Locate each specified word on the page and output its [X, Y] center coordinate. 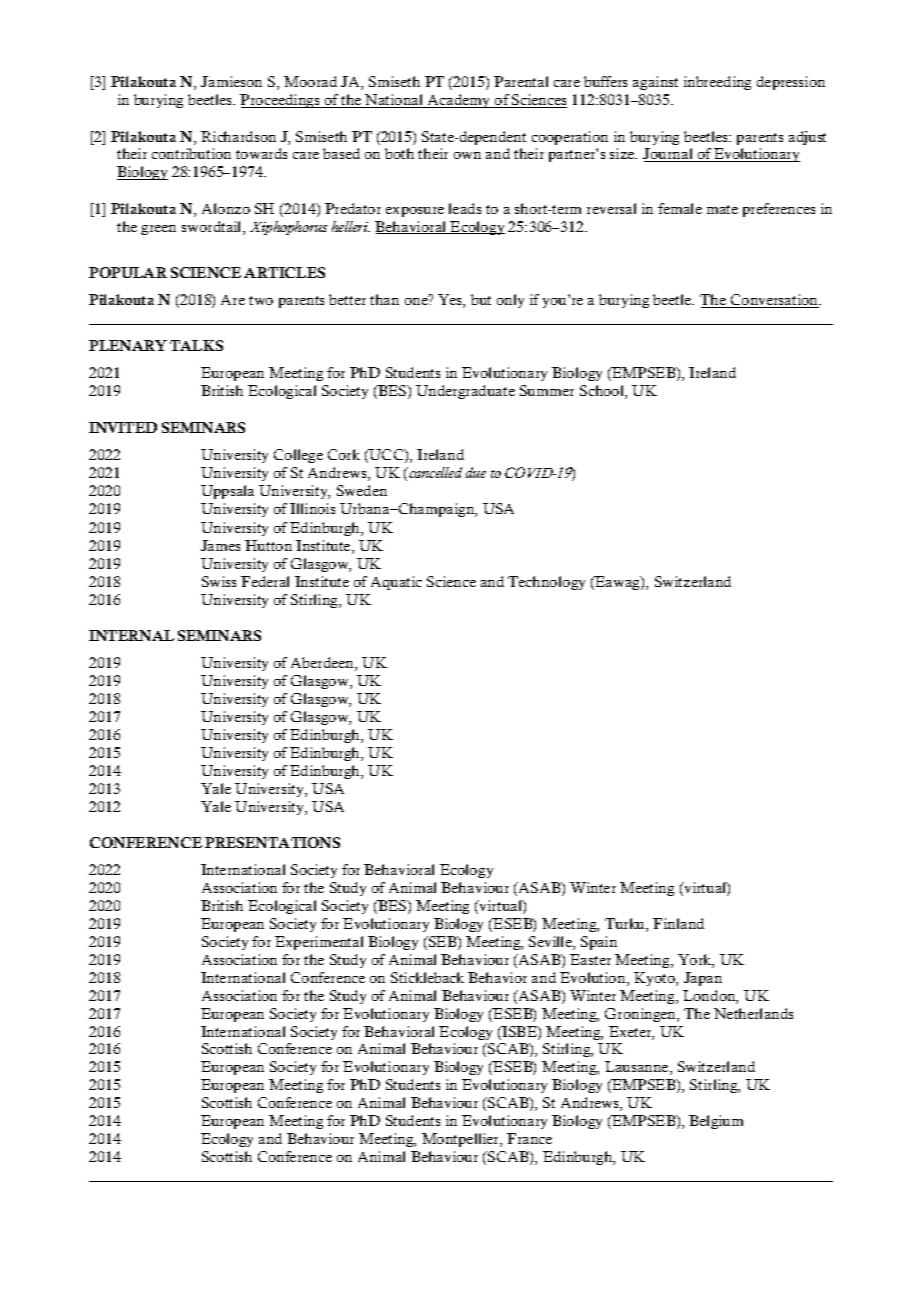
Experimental [319, 943]
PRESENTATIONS [272, 842]
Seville [551, 943]
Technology [546, 583]
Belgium [716, 1122]
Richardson [238, 136]
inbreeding [717, 83]
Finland [678, 923]
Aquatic [396, 583]
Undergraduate [465, 392]
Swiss [219, 581]
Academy [459, 101]
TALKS [196, 345]
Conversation [775, 301]
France [529, 1138]
